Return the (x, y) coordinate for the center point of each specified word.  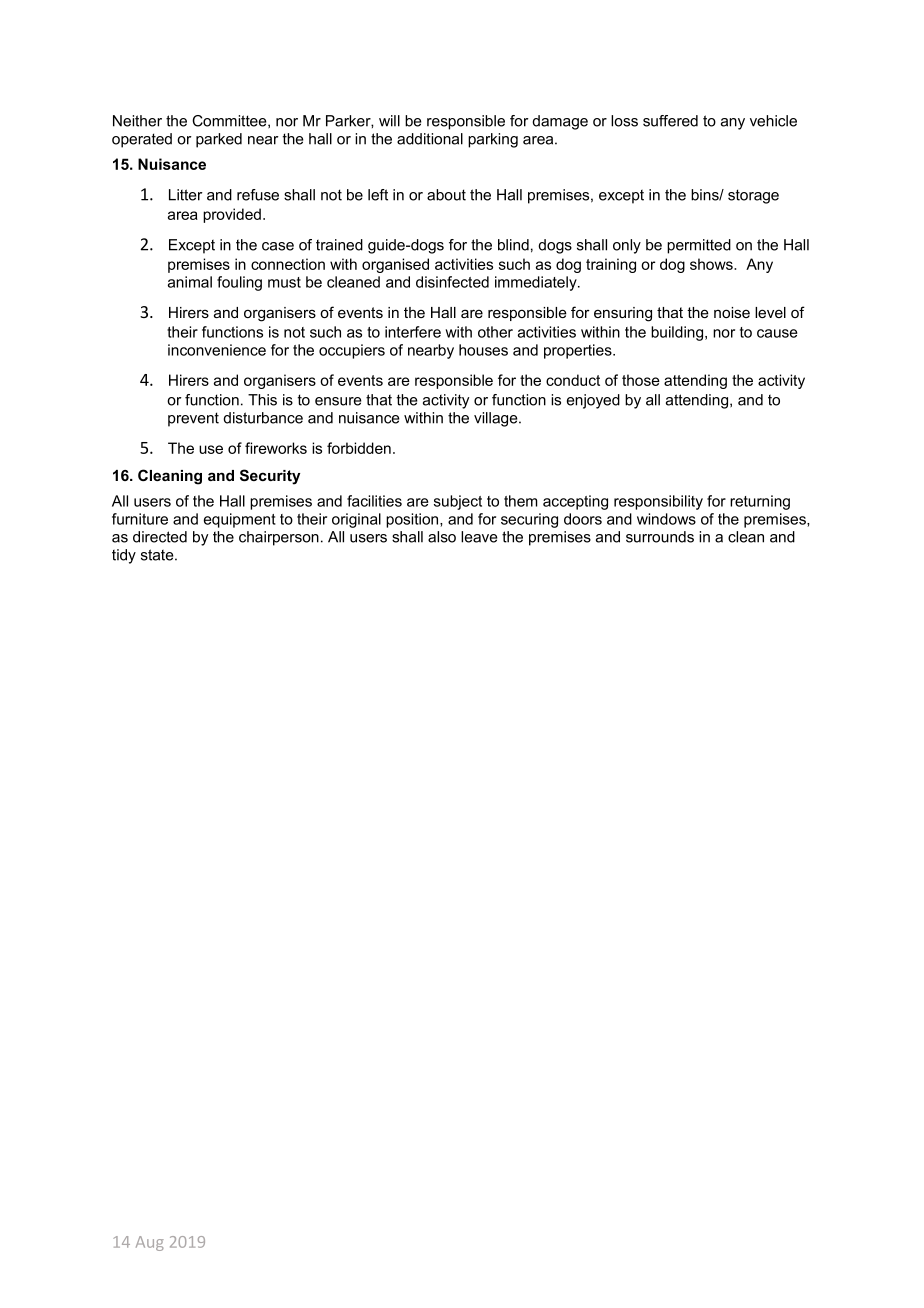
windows (666, 519)
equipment (240, 520)
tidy (124, 556)
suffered (670, 121)
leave (479, 537)
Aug (150, 1243)
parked (219, 140)
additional (430, 139)
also (442, 537)
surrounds (660, 537)
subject (458, 502)
